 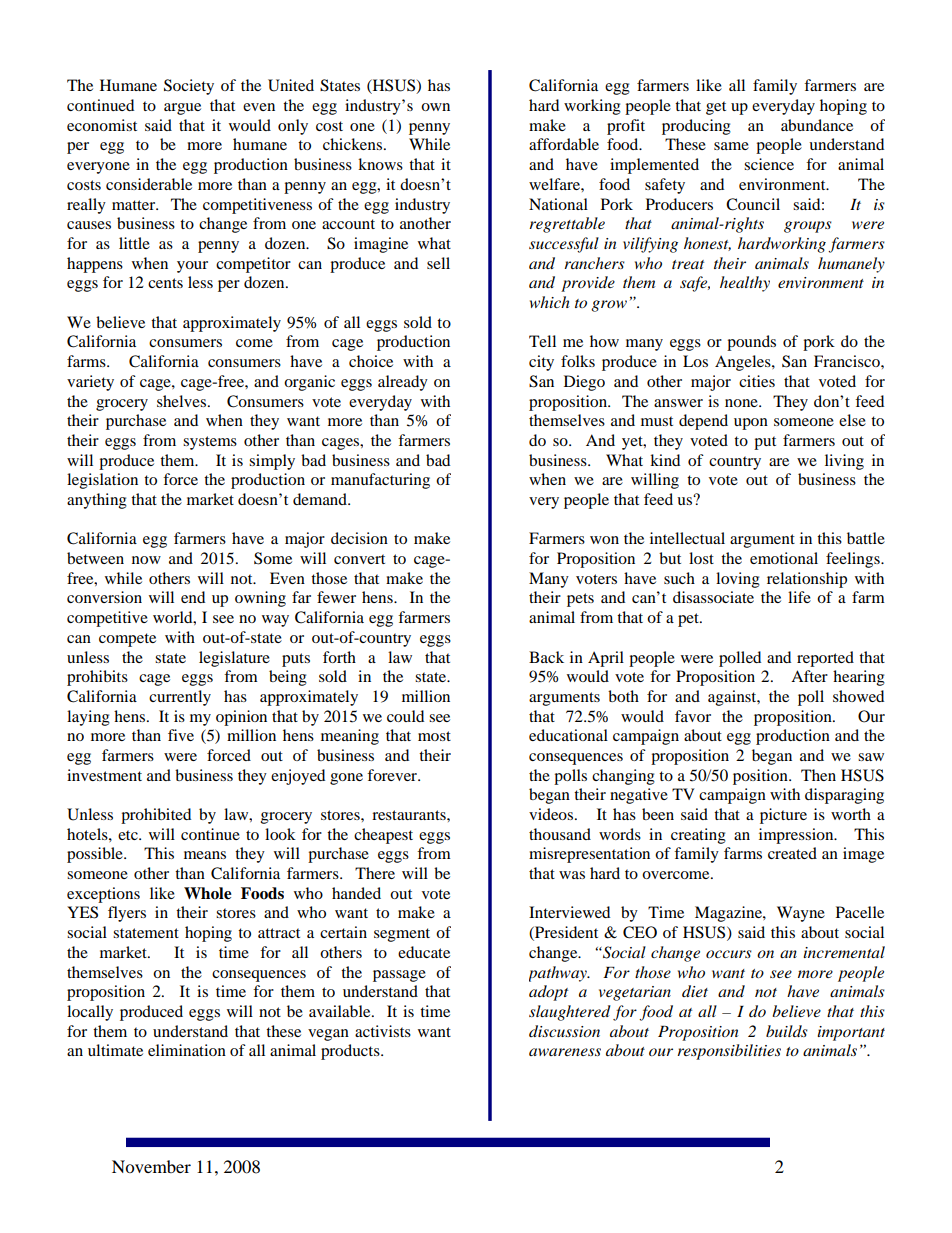 What do you see at coordinates (817, 125) in the screenshot?
I see `abundance` at bounding box center [817, 125].
